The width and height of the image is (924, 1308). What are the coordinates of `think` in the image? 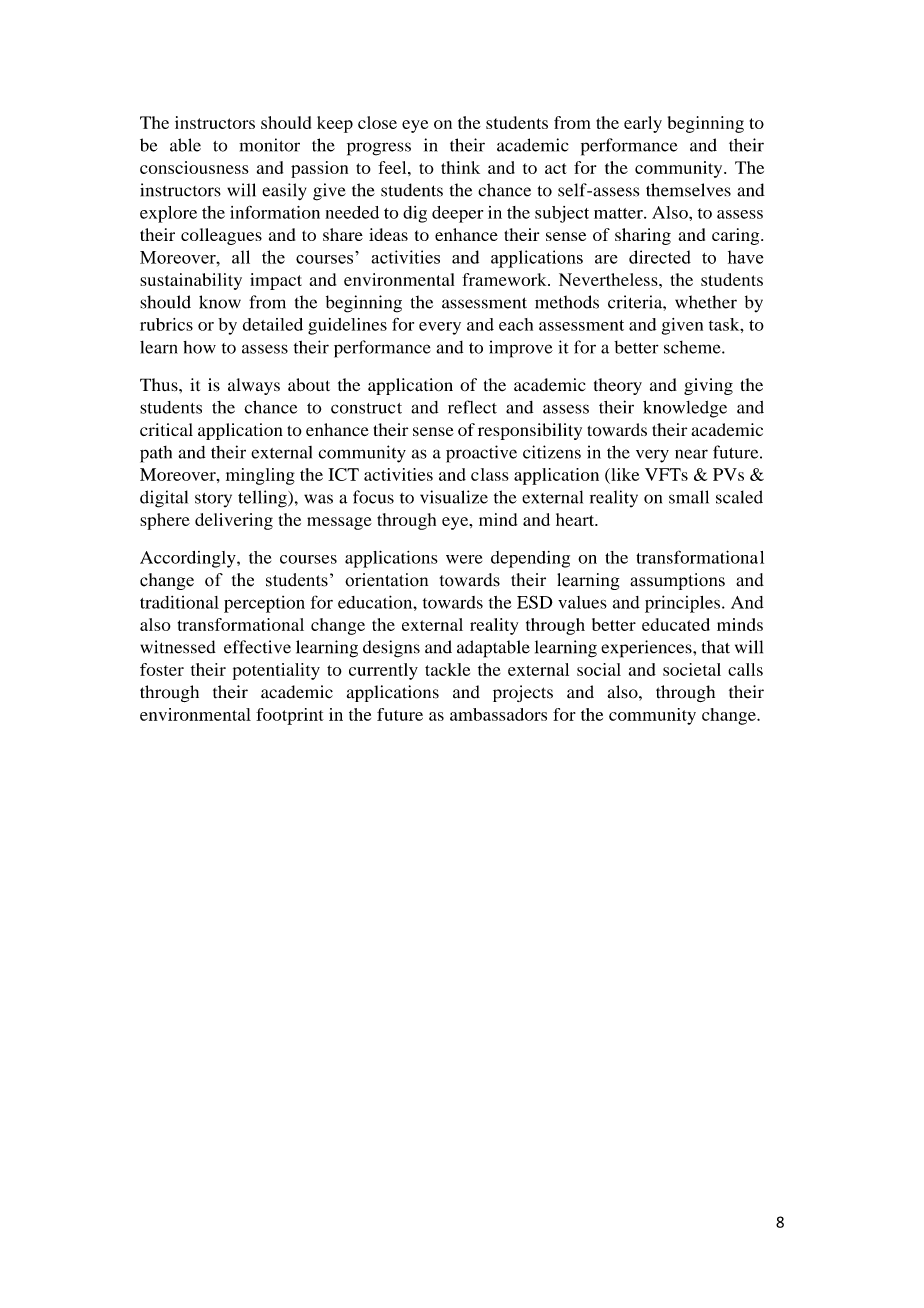 It's located at (460, 167).
